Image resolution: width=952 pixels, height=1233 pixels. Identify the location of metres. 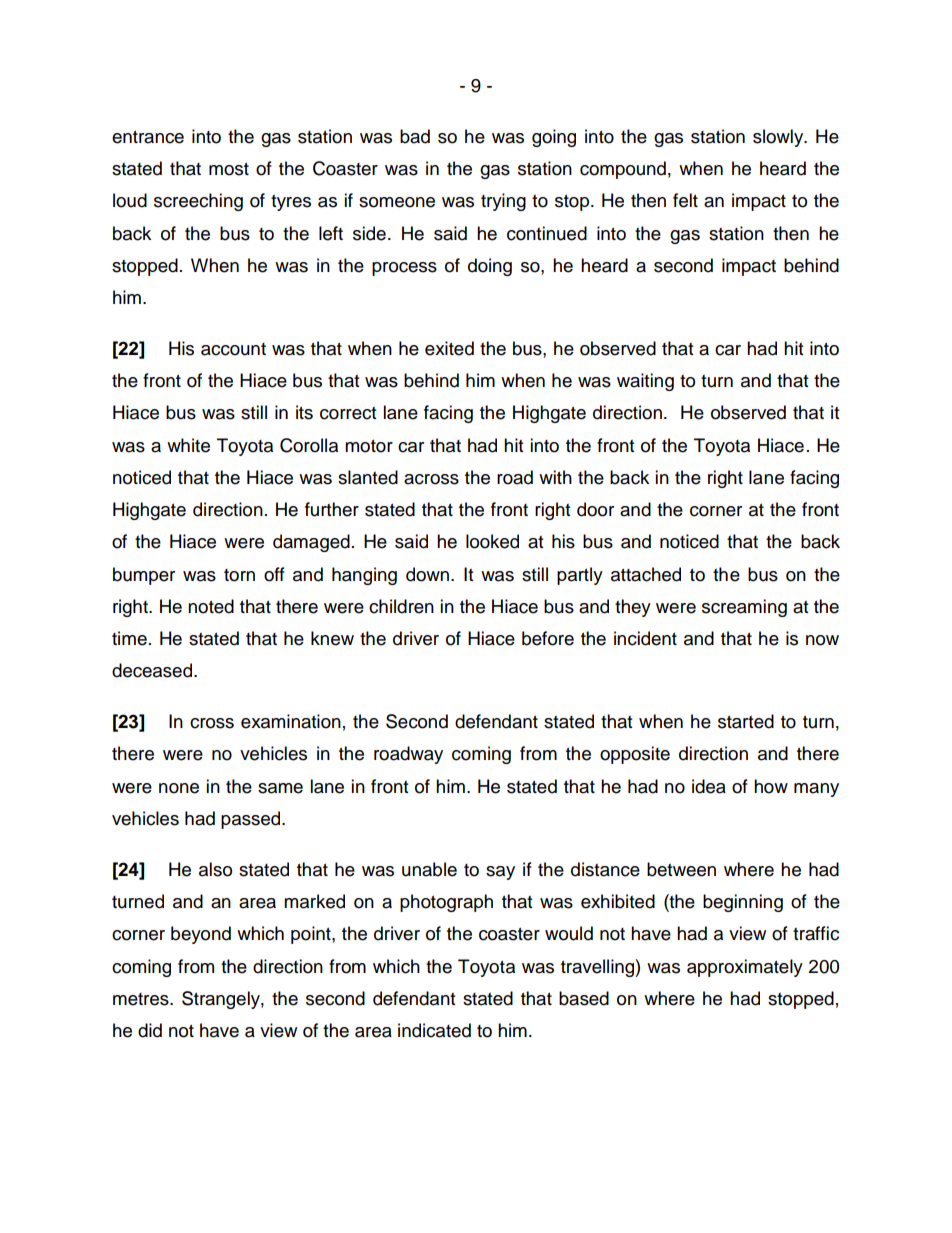
(142, 999).
